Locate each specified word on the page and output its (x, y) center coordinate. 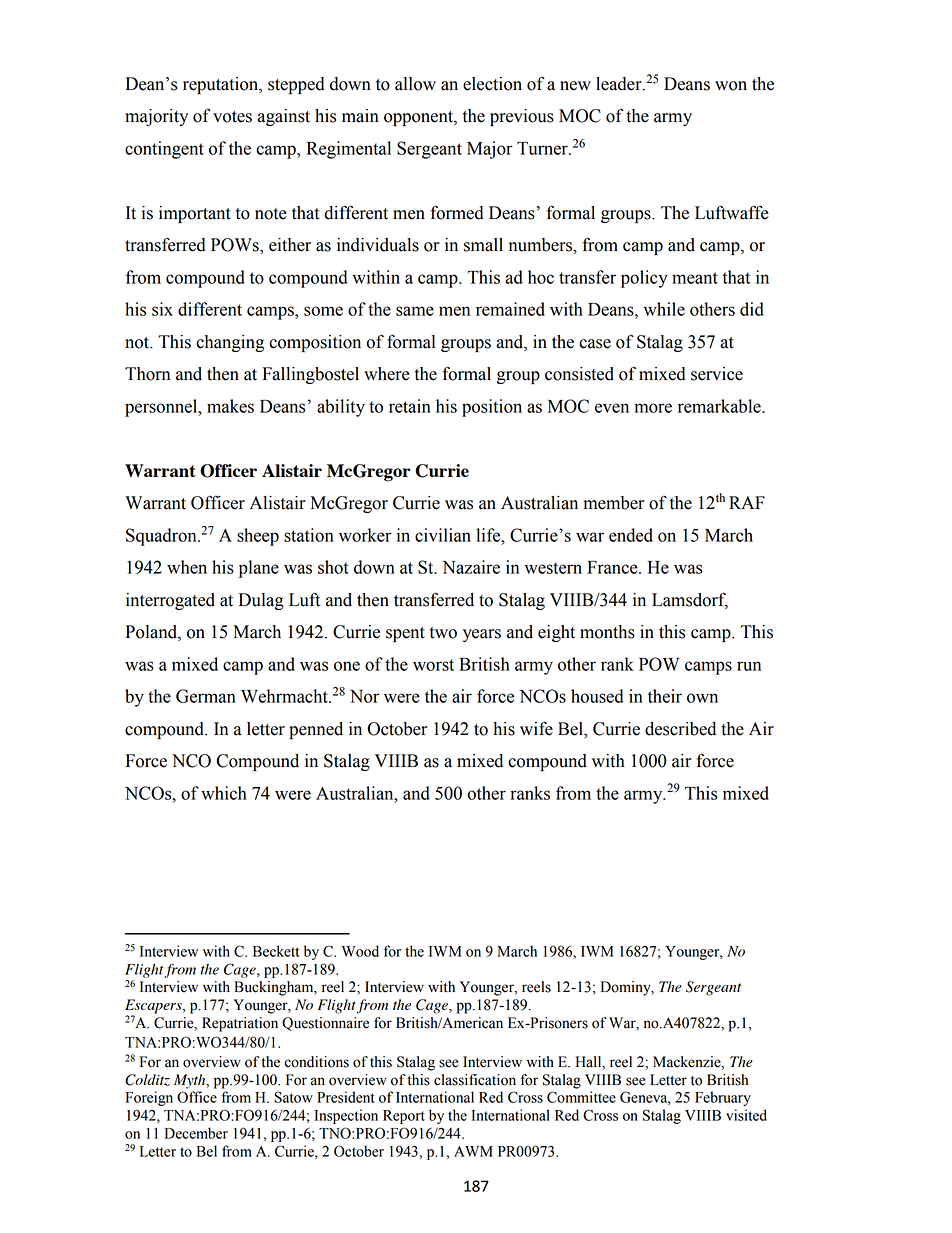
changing (230, 343)
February (723, 1098)
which (224, 793)
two (443, 633)
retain (410, 406)
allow (415, 84)
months (607, 632)
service (717, 374)
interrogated (170, 601)
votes (232, 117)
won (731, 86)
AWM (473, 1151)
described (680, 729)
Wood (360, 951)
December (196, 1133)
